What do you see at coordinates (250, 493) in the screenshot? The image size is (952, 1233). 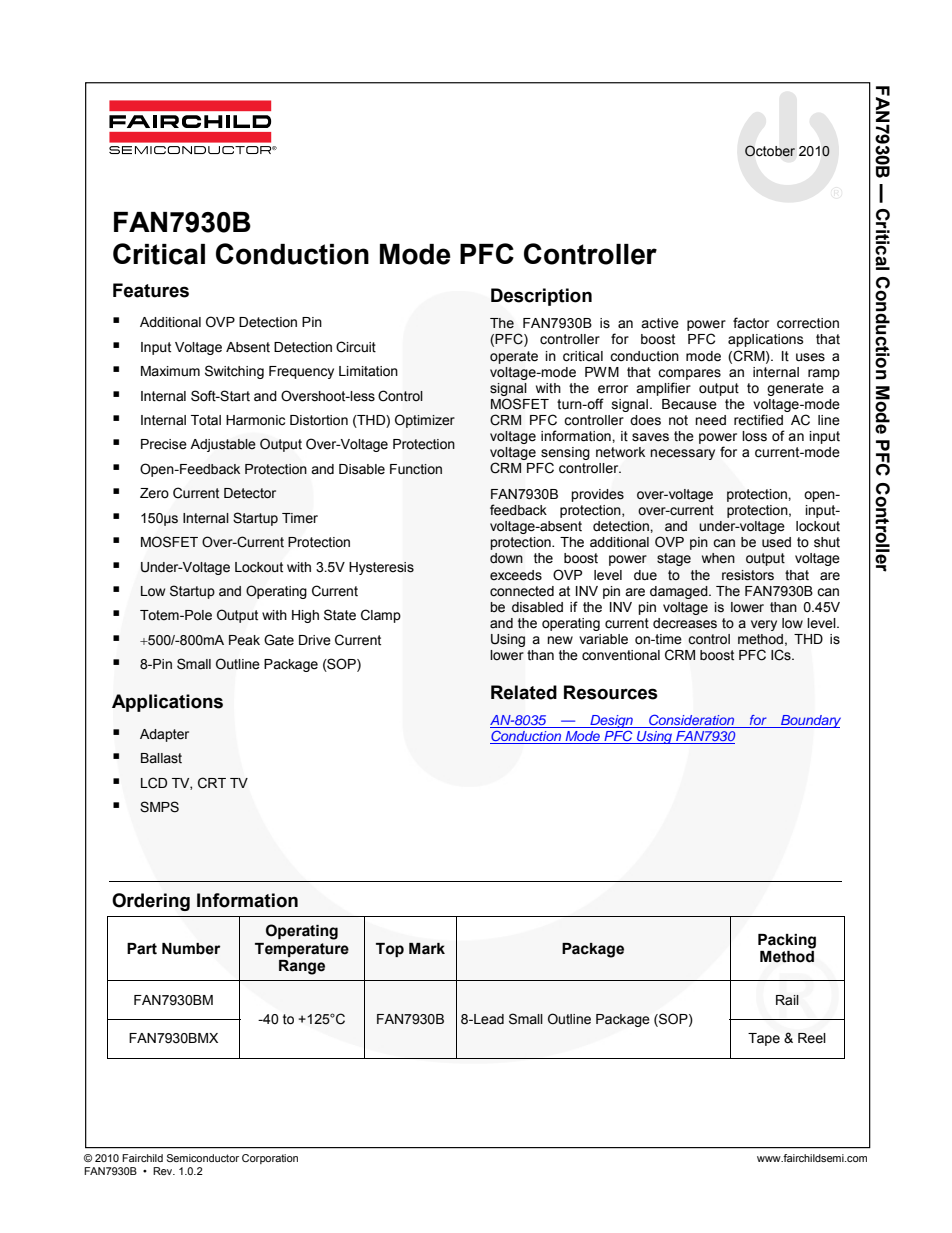 I see `Detector` at bounding box center [250, 493].
